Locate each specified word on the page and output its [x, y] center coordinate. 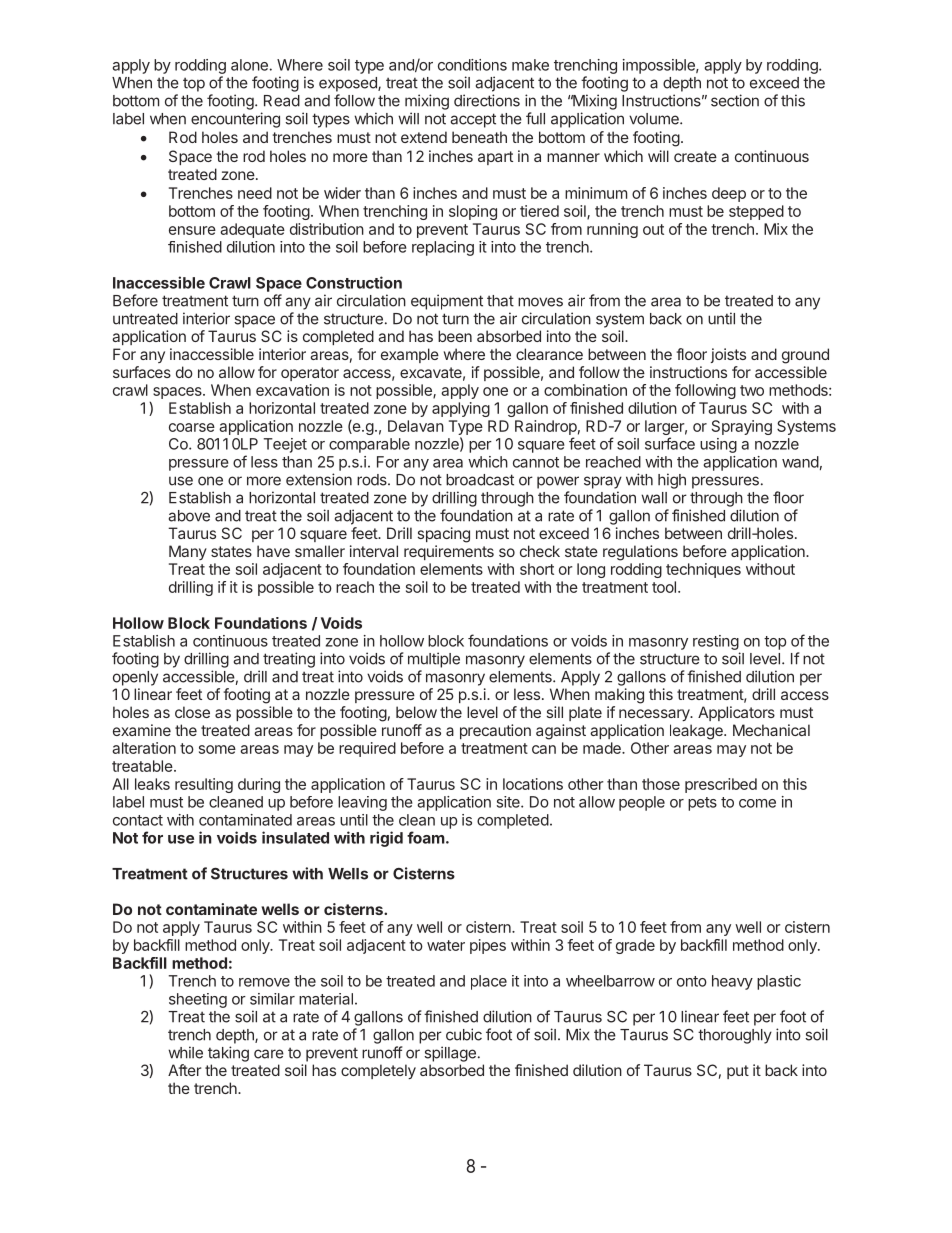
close [192, 712]
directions [487, 100]
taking [228, 1054]
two [752, 390]
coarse [192, 427]
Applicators [736, 713]
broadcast [480, 480]
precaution [495, 731]
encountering [235, 120]
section [735, 100]
